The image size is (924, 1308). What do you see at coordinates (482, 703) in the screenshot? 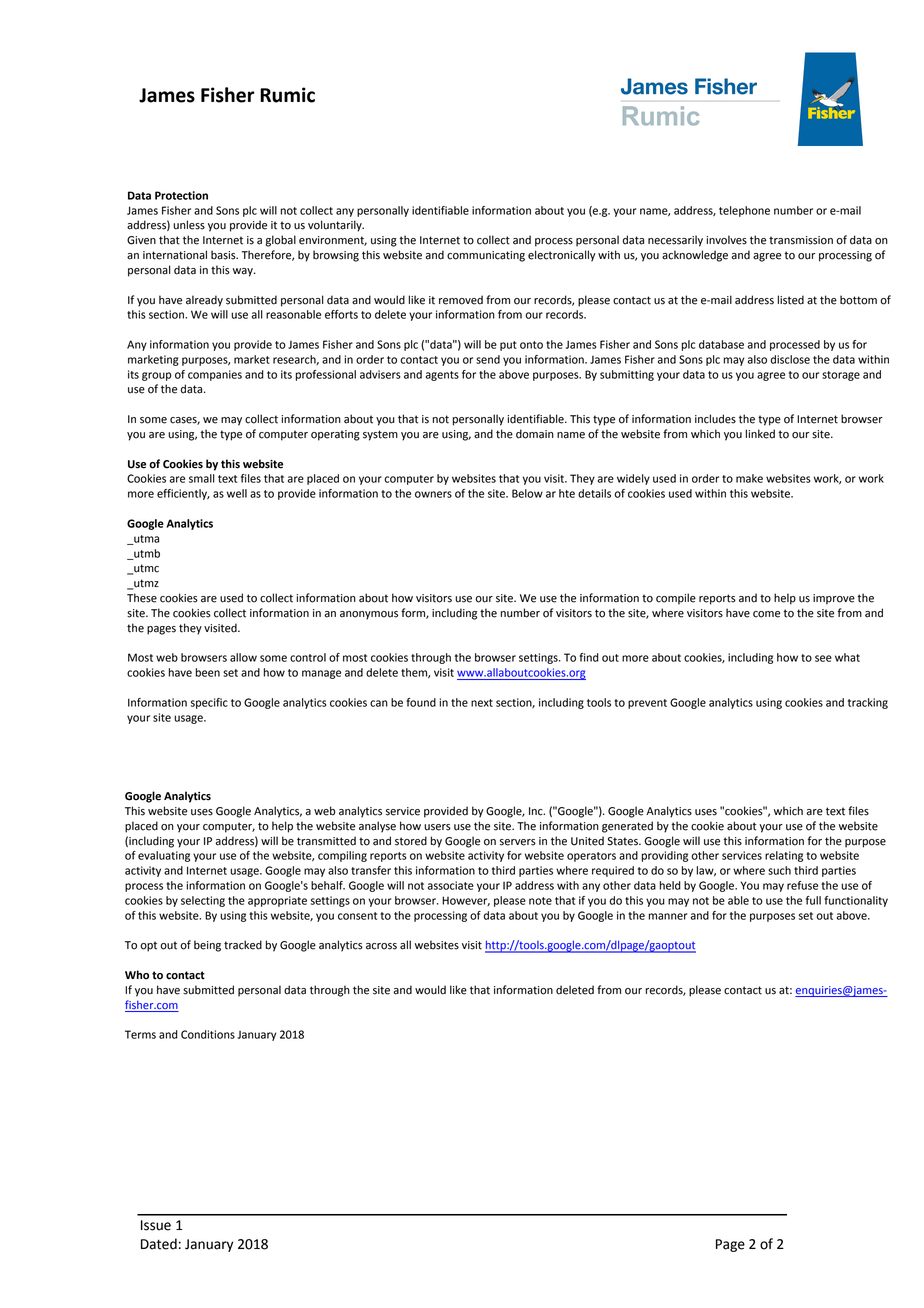
I see `next` at bounding box center [482, 703].
